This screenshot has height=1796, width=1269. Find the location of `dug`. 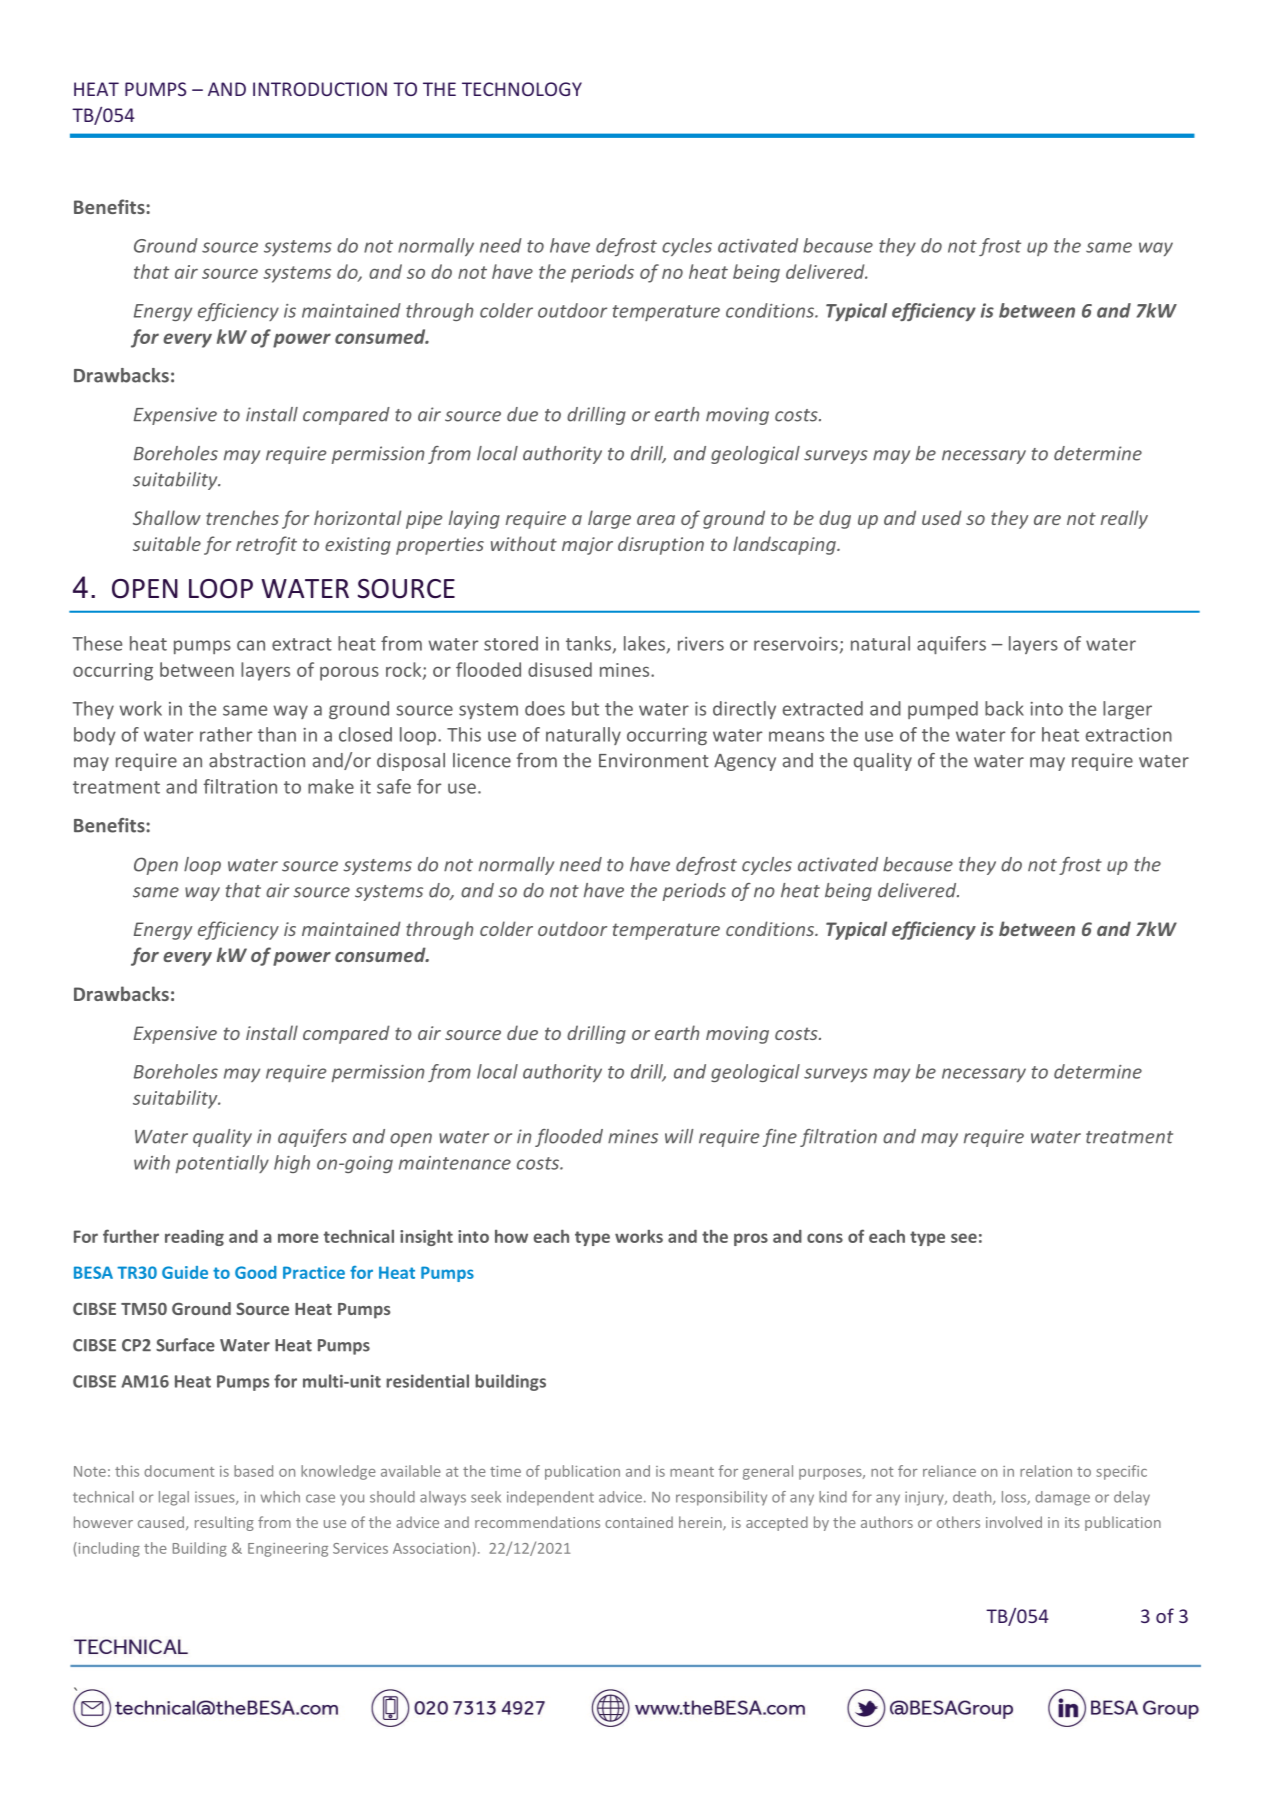

dug is located at coordinates (835, 519).
